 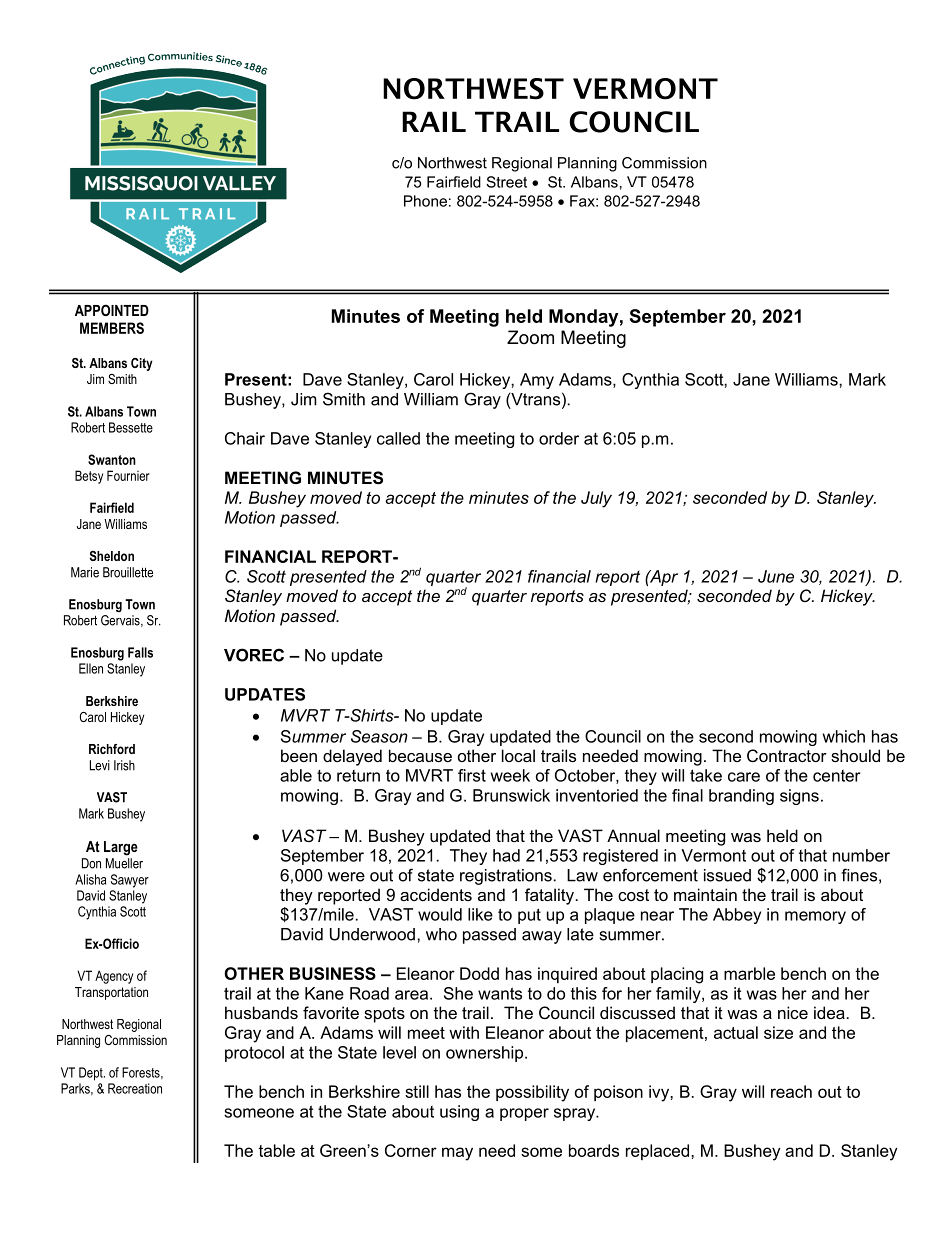 I want to click on Large, so click(x=121, y=848).
